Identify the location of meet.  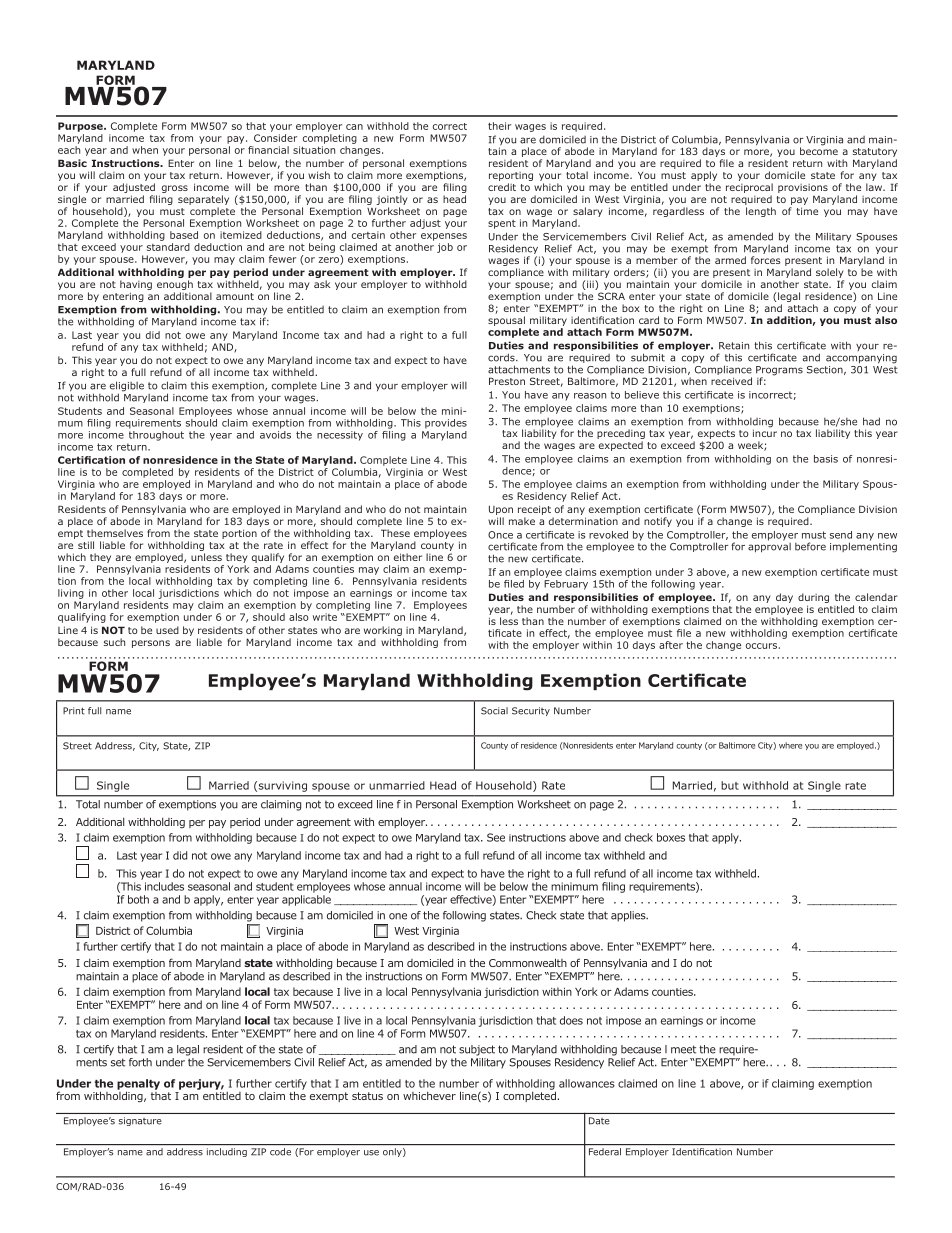
(683, 1049).
